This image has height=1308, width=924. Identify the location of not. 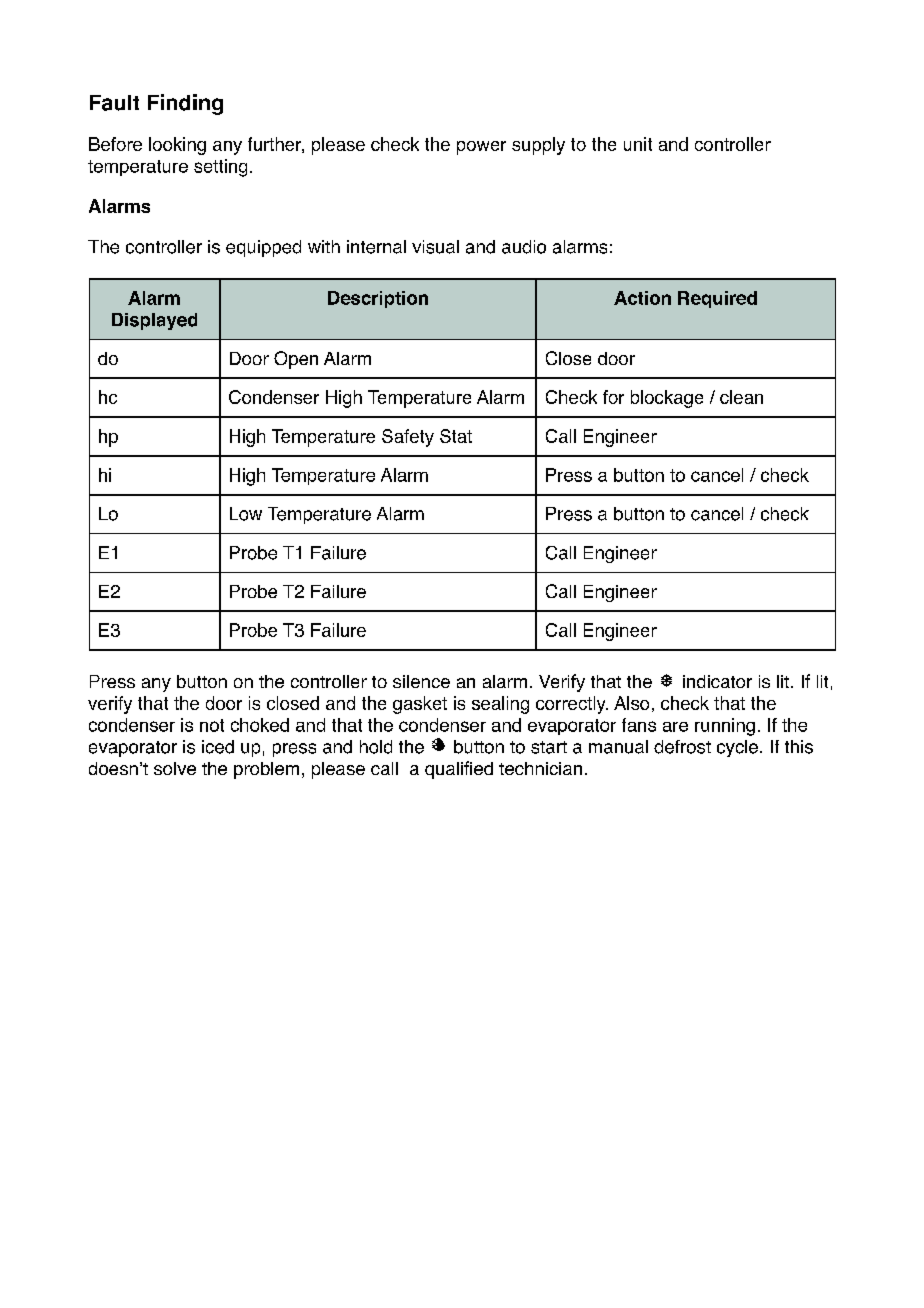
(212, 725).
